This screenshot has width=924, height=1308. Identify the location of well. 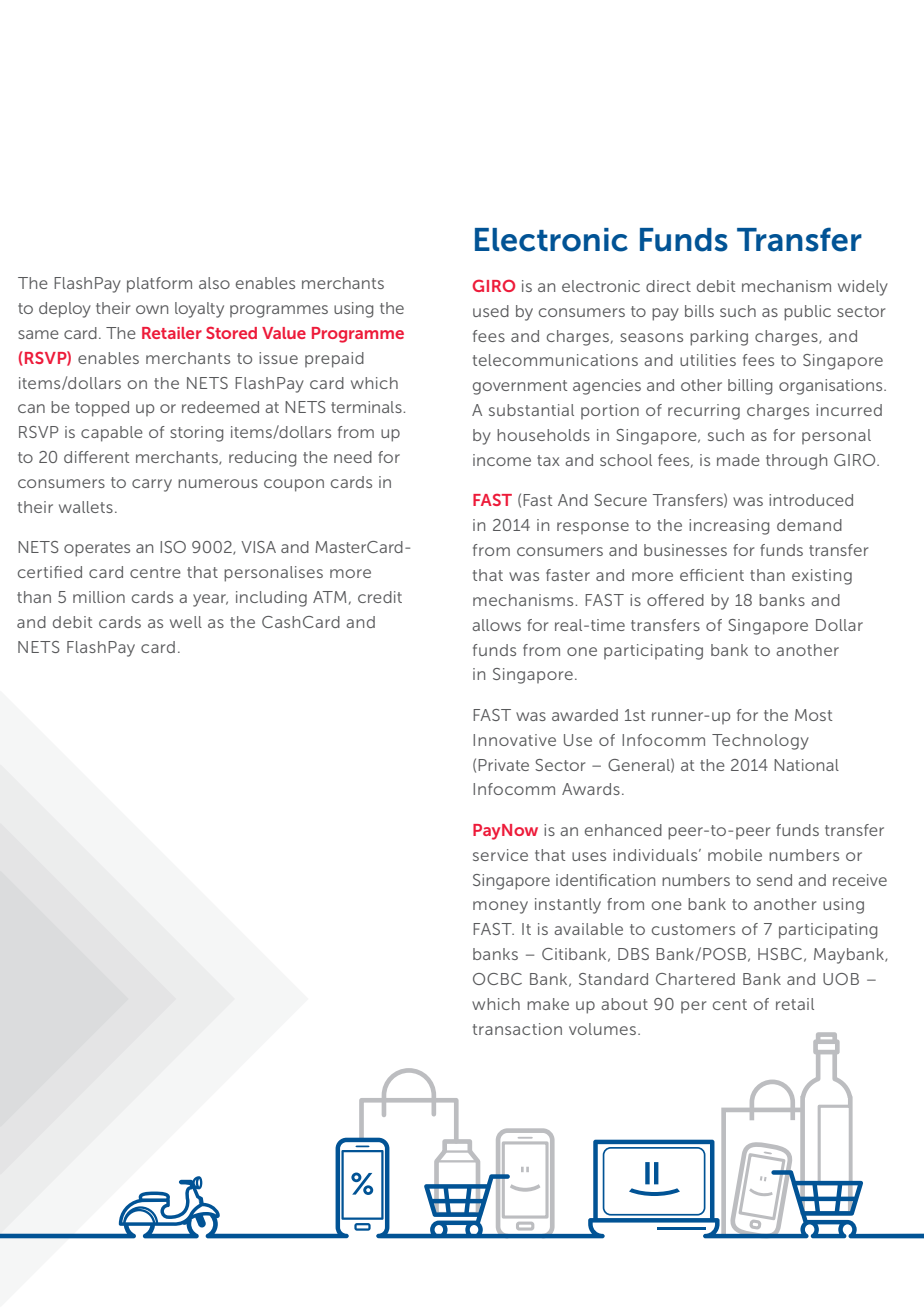
(186, 622).
